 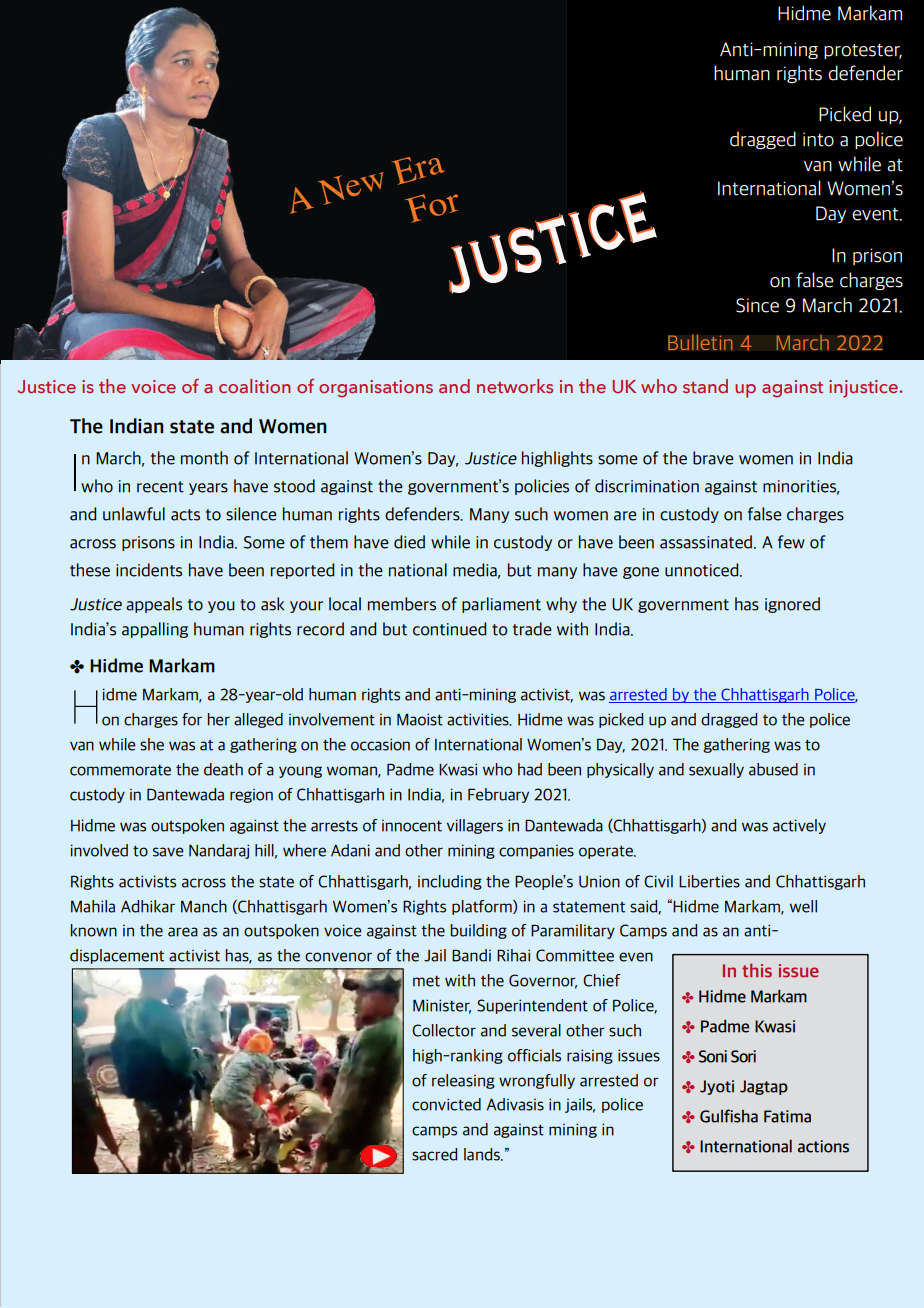 What do you see at coordinates (185, 515) in the image?
I see `acts` at bounding box center [185, 515].
